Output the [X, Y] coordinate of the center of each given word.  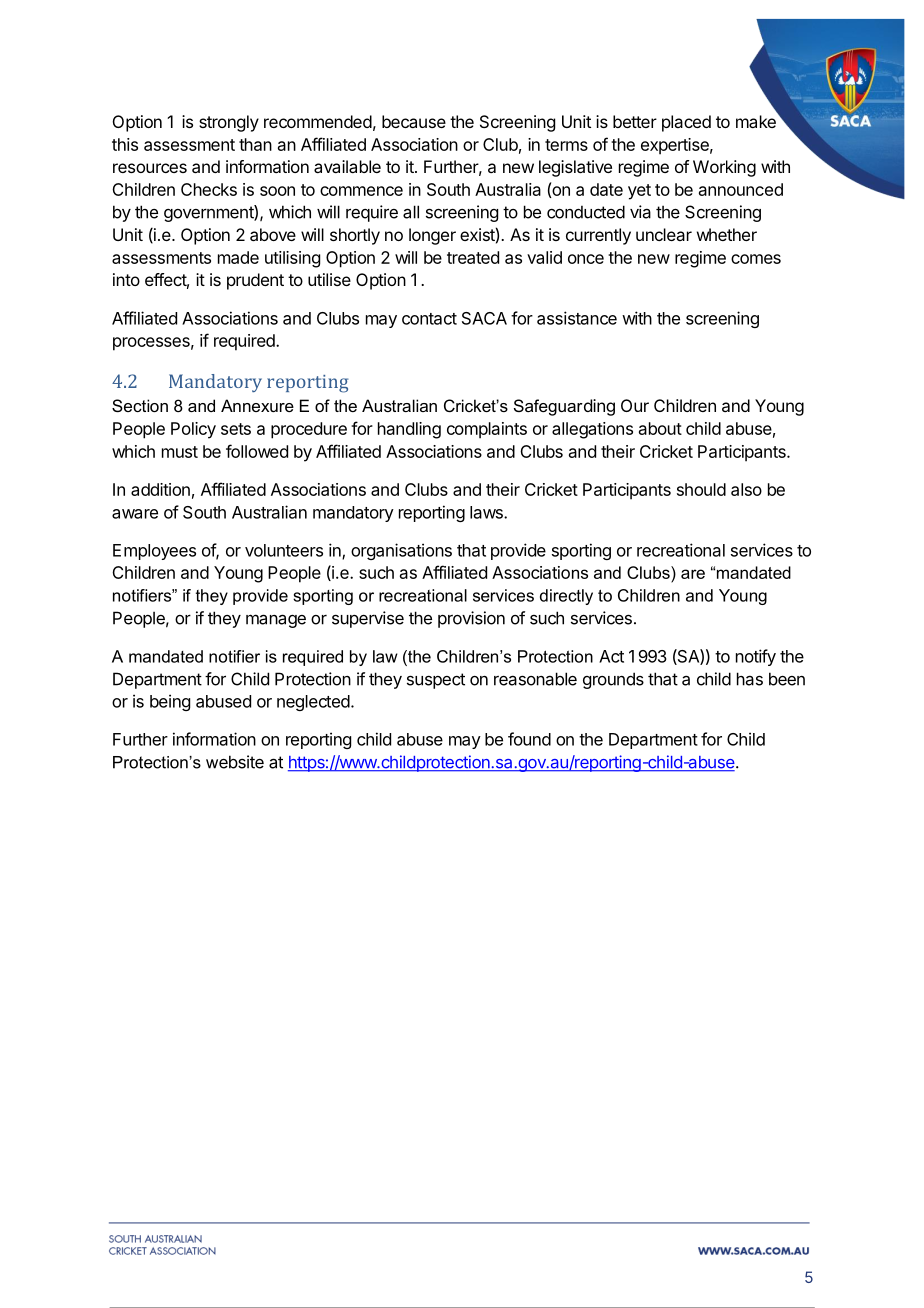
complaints [487, 430]
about [660, 428]
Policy [193, 430]
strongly [229, 123]
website [235, 762]
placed [686, 123]
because [414, 121]
